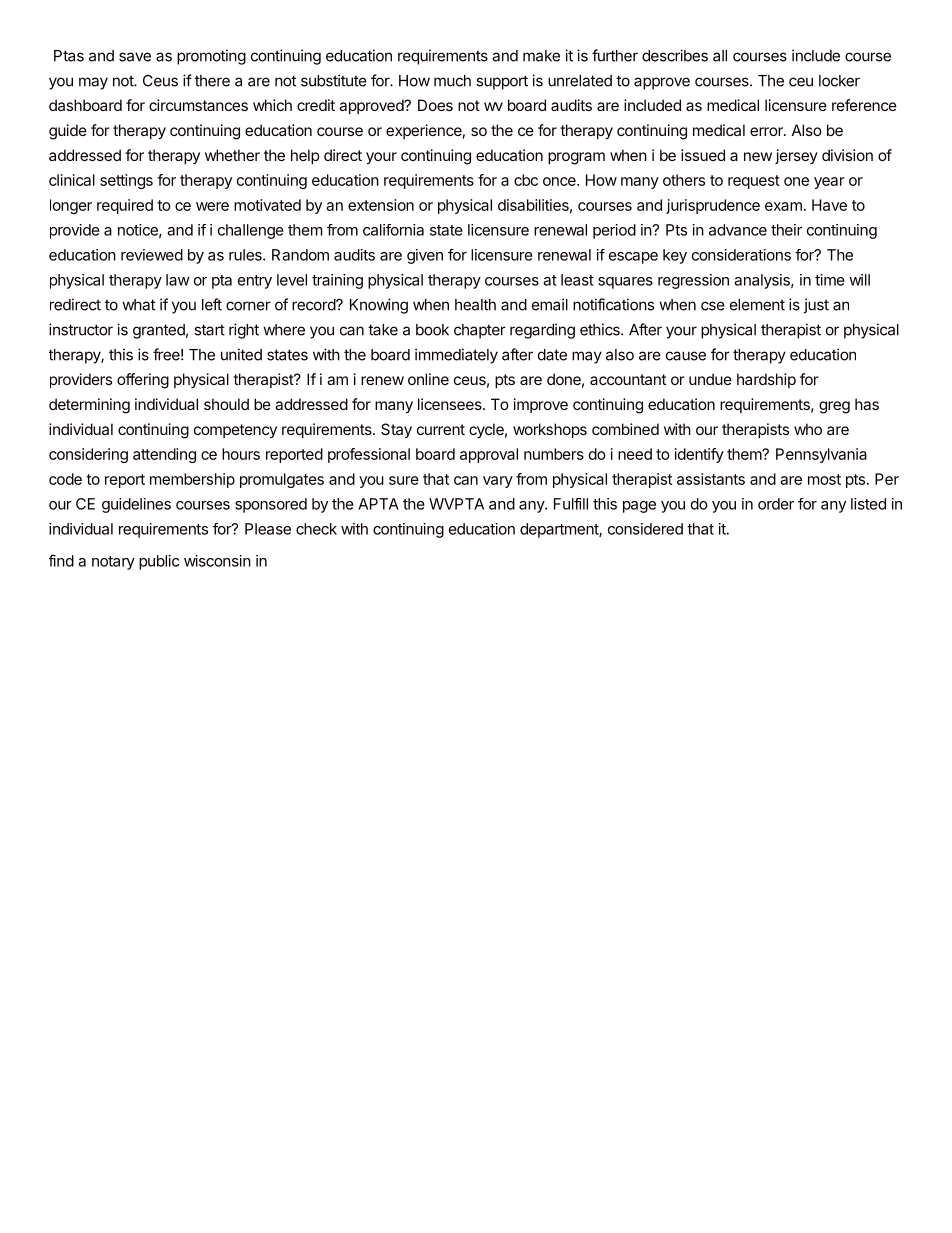 The width and height of the screenshot is (952, 1233). What do you see at coordinates (393, 230) in the screenshot?
I see `california` at bounding box center [393, 230].
